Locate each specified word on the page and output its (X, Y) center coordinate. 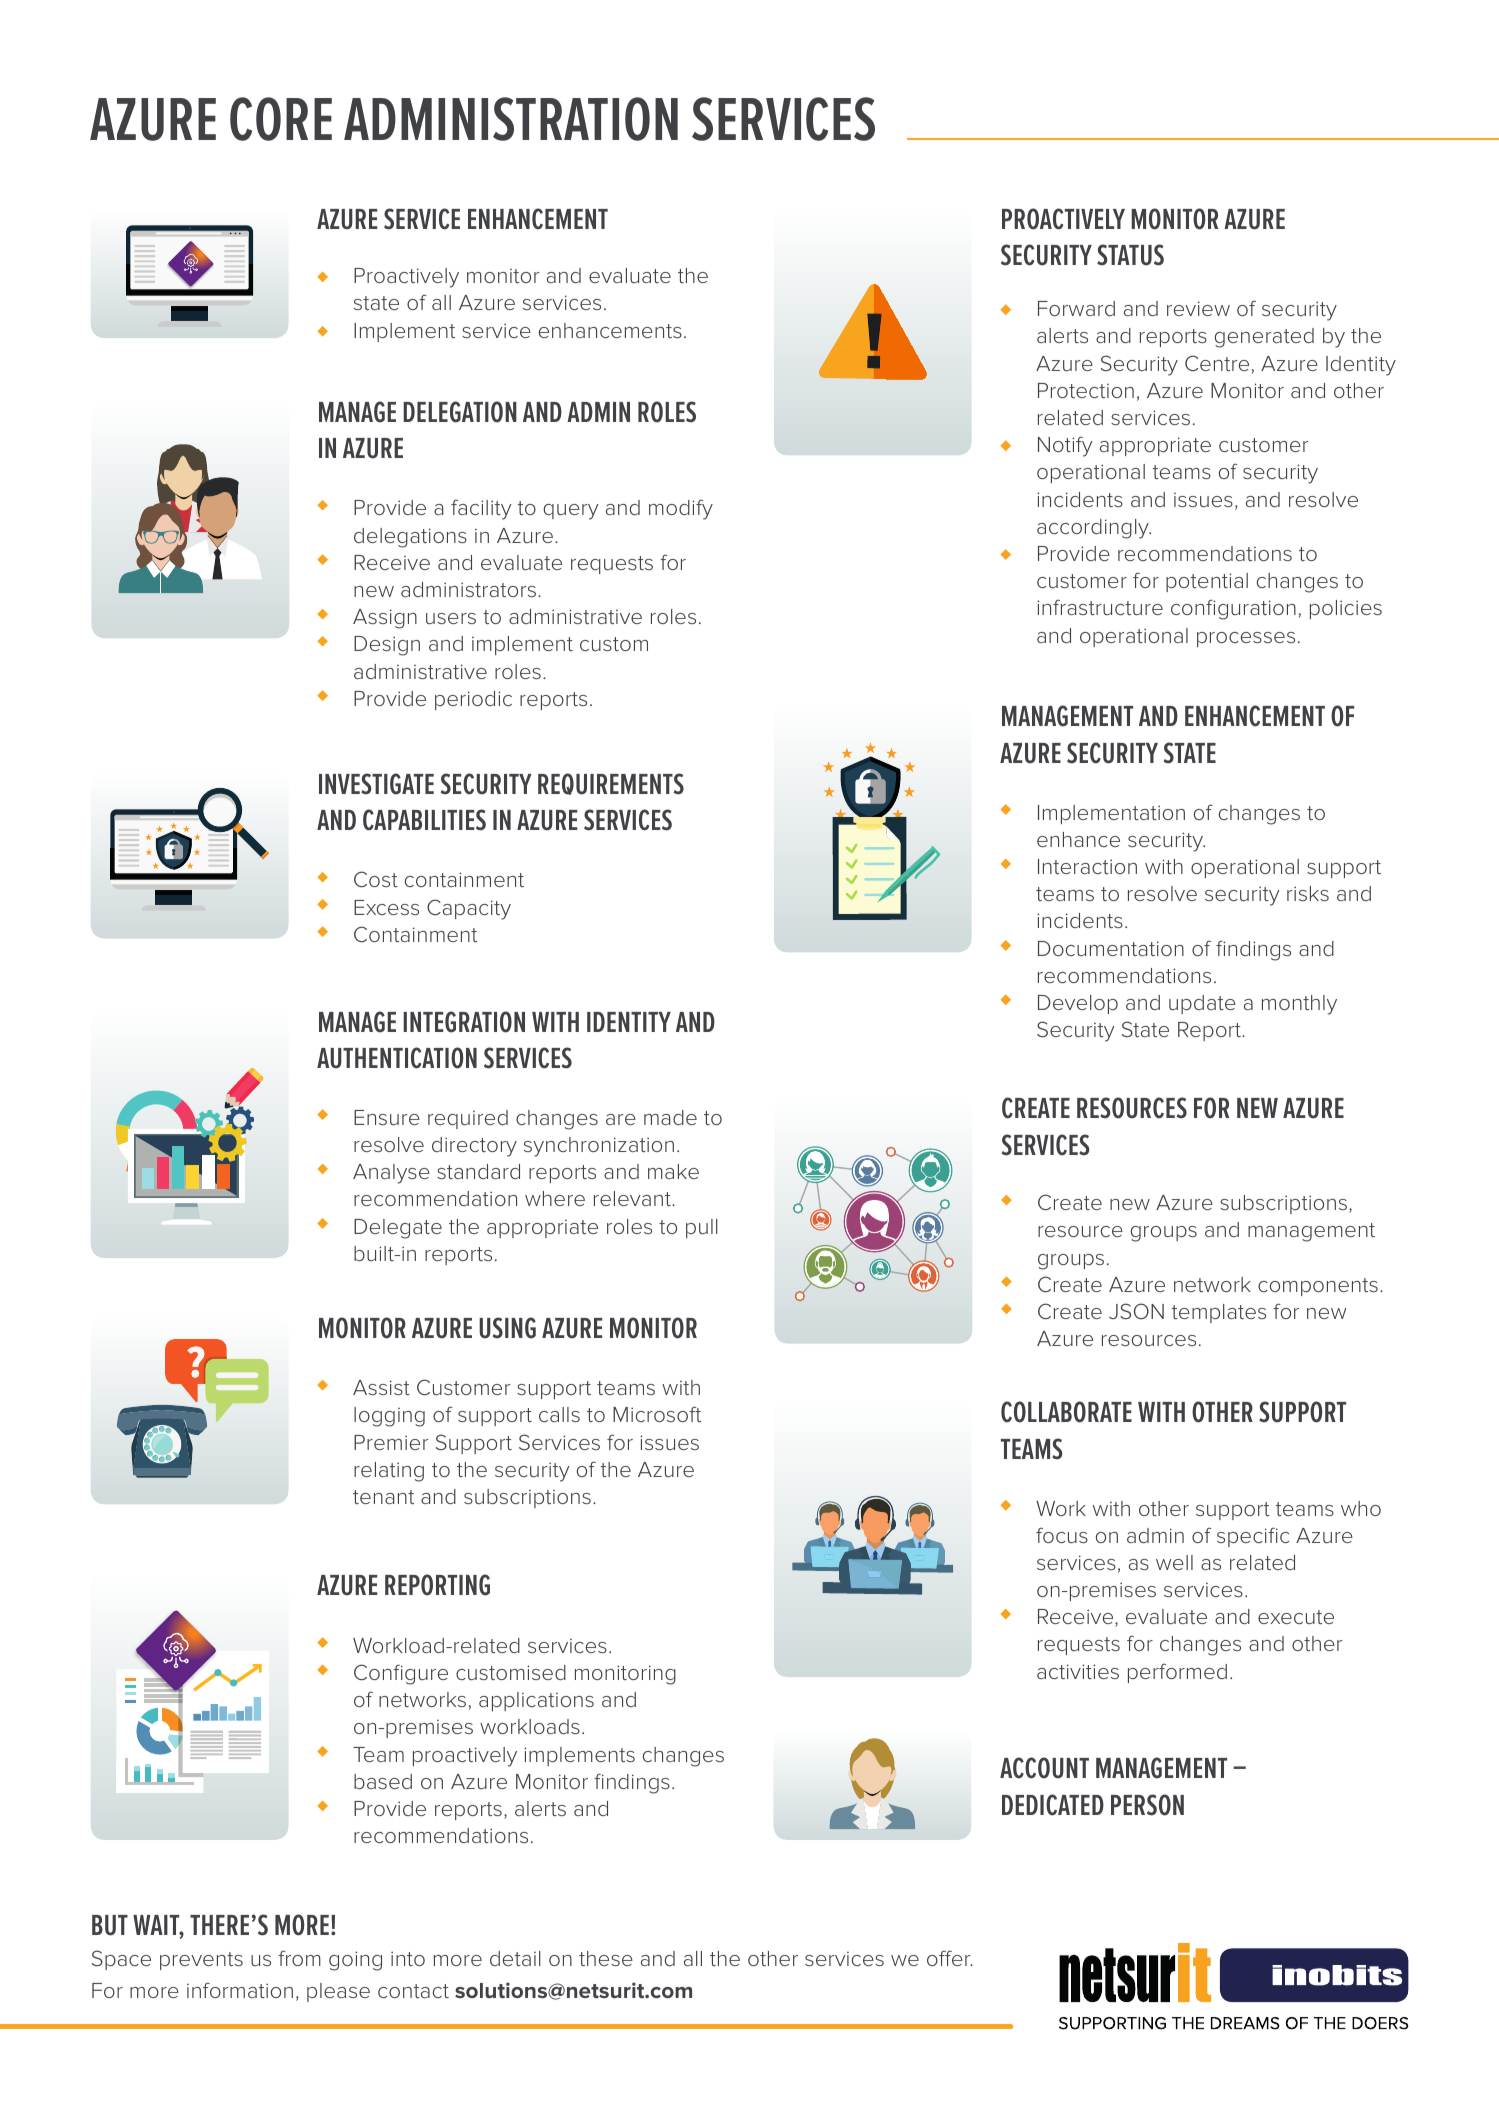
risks (1308, 893)
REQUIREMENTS (611, 784)
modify (681, 509)
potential (1207, 582)
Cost (376, 879)
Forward (1076, 308)
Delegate (398, 1229)
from (299, 1958)
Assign (385, 619)
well (1174, 1562)
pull (702, 1228)
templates (1219, 1313)
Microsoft (657, 1414)
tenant (383, 1497)
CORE (281, 119)
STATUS (1130, 255)
